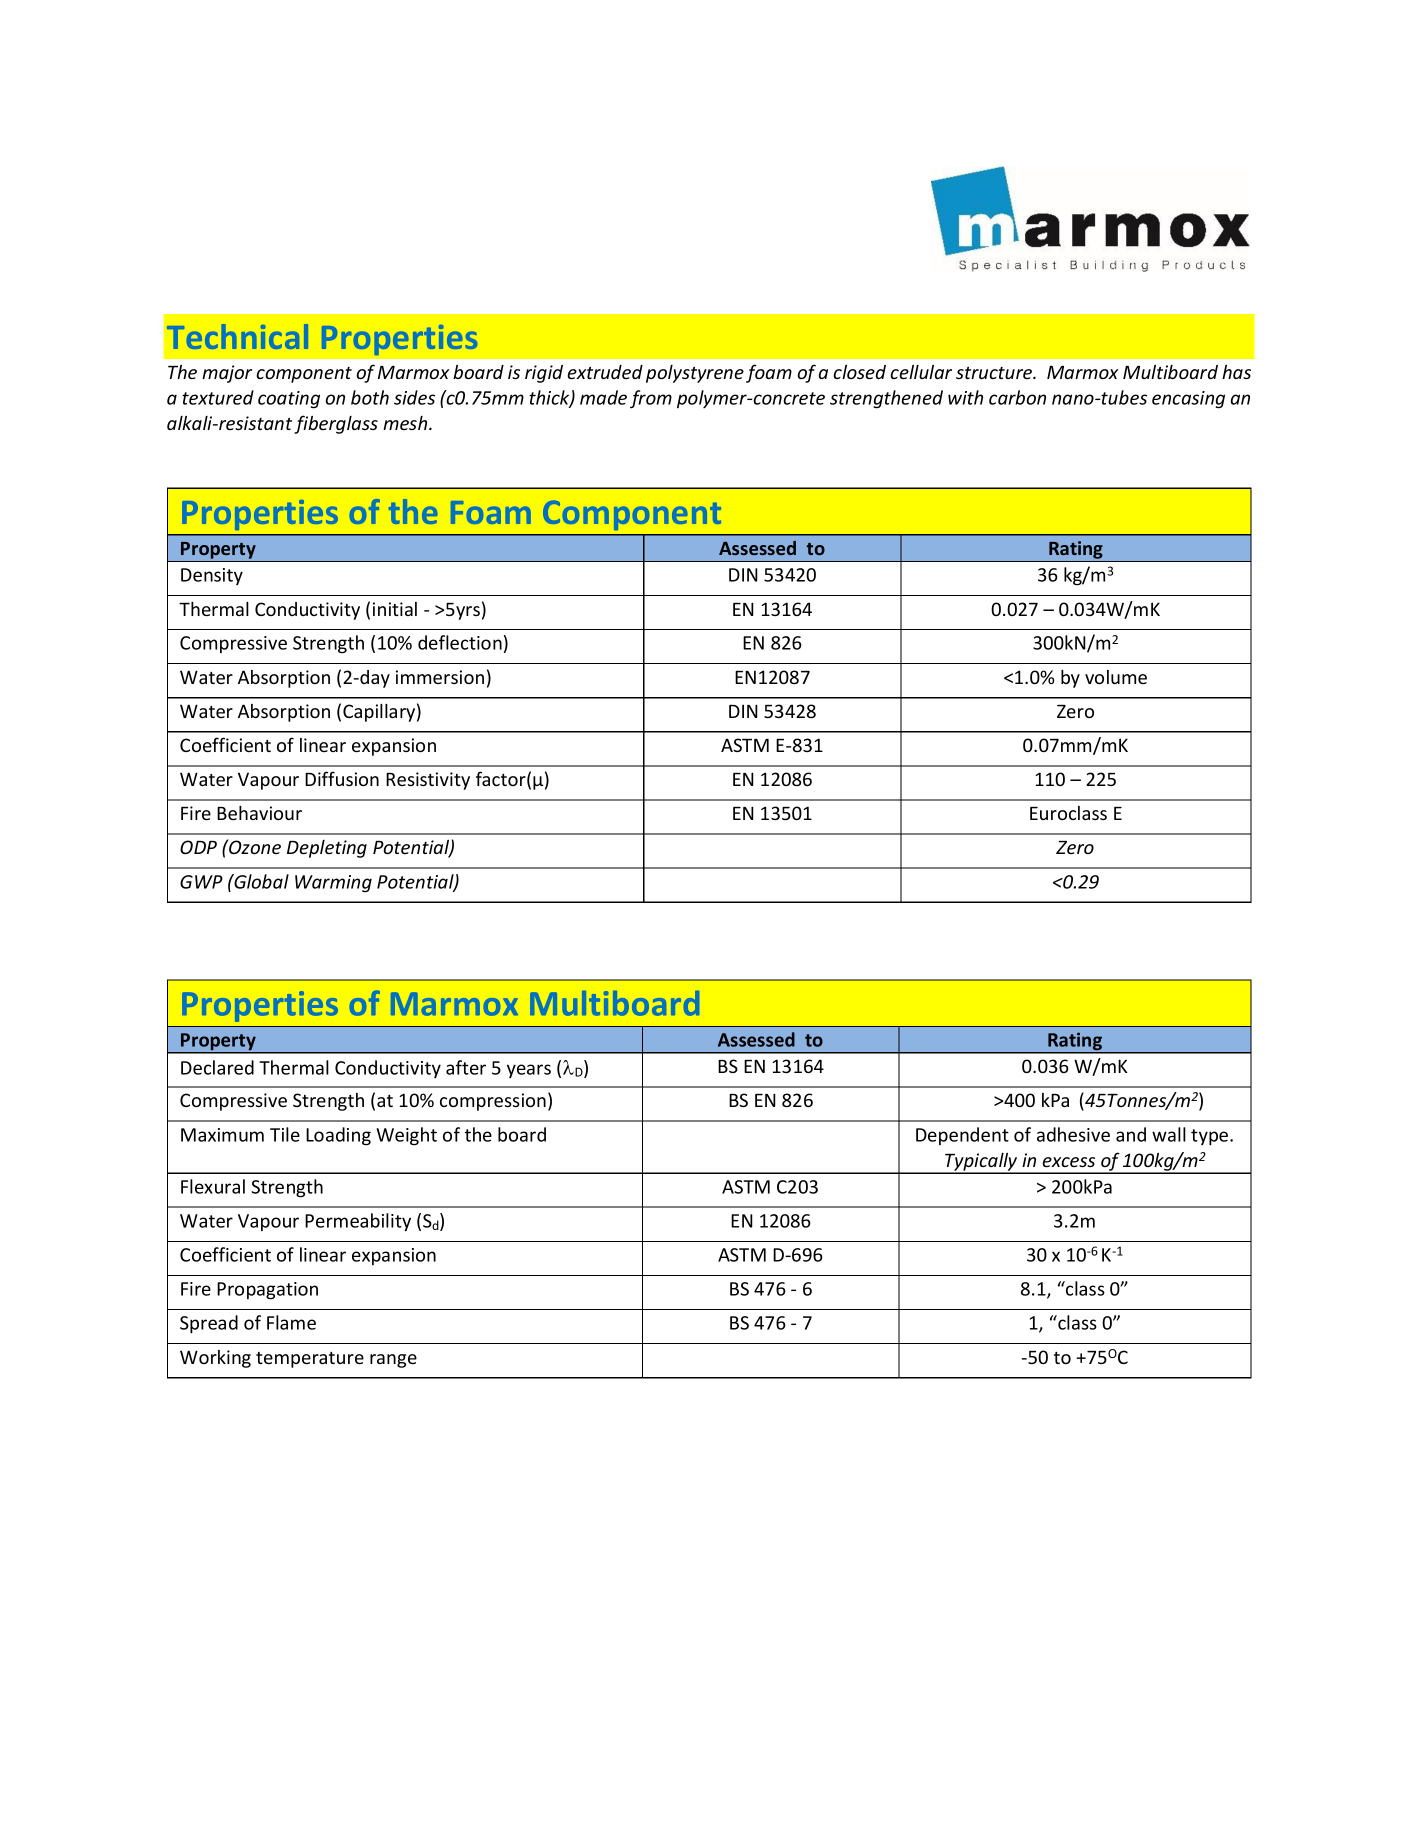  Describe the element at coordinates (1116, 677) in the screenshot. I see `volume` at that location.
